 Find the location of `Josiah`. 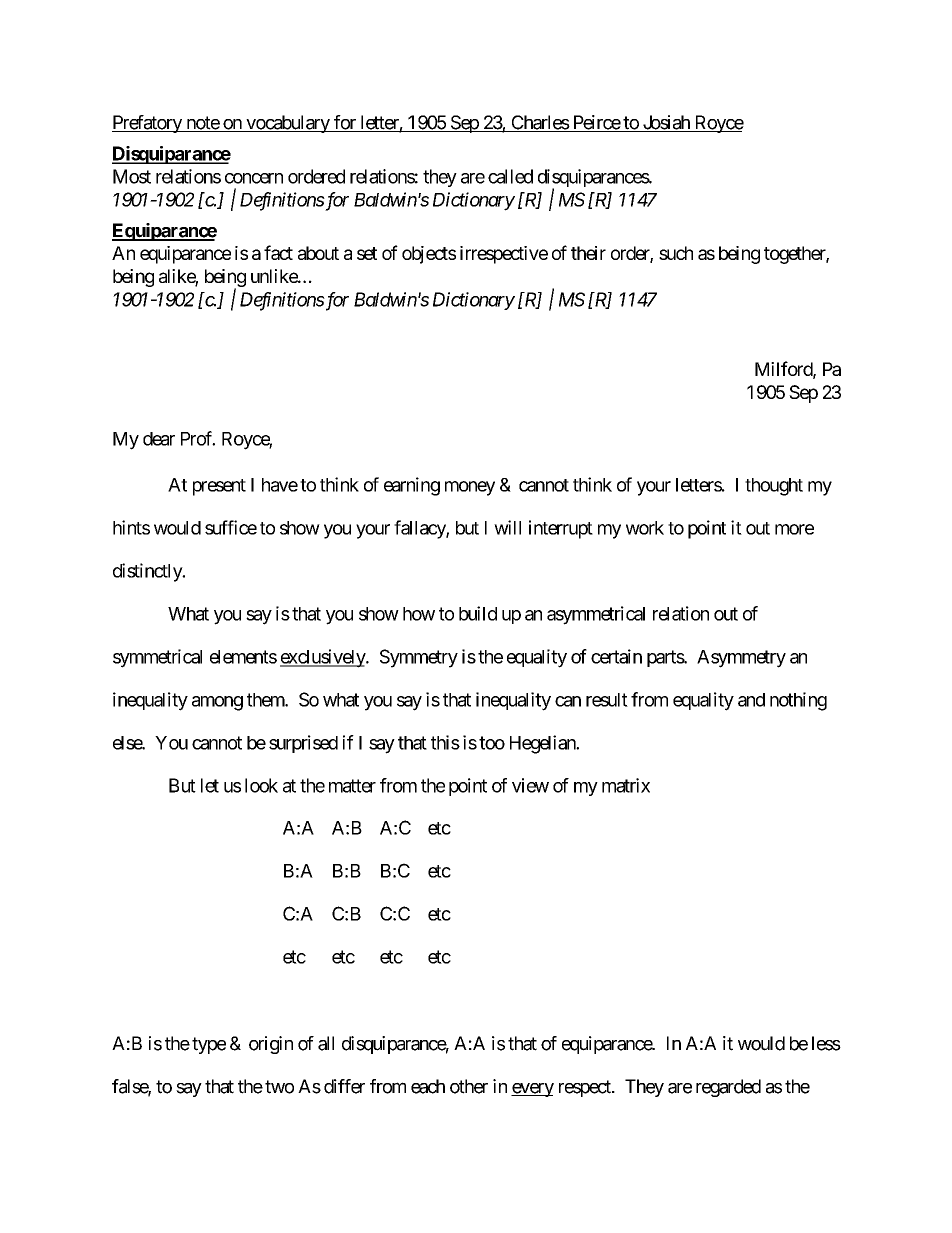

Josiah is located at coordinates (666, 123).
